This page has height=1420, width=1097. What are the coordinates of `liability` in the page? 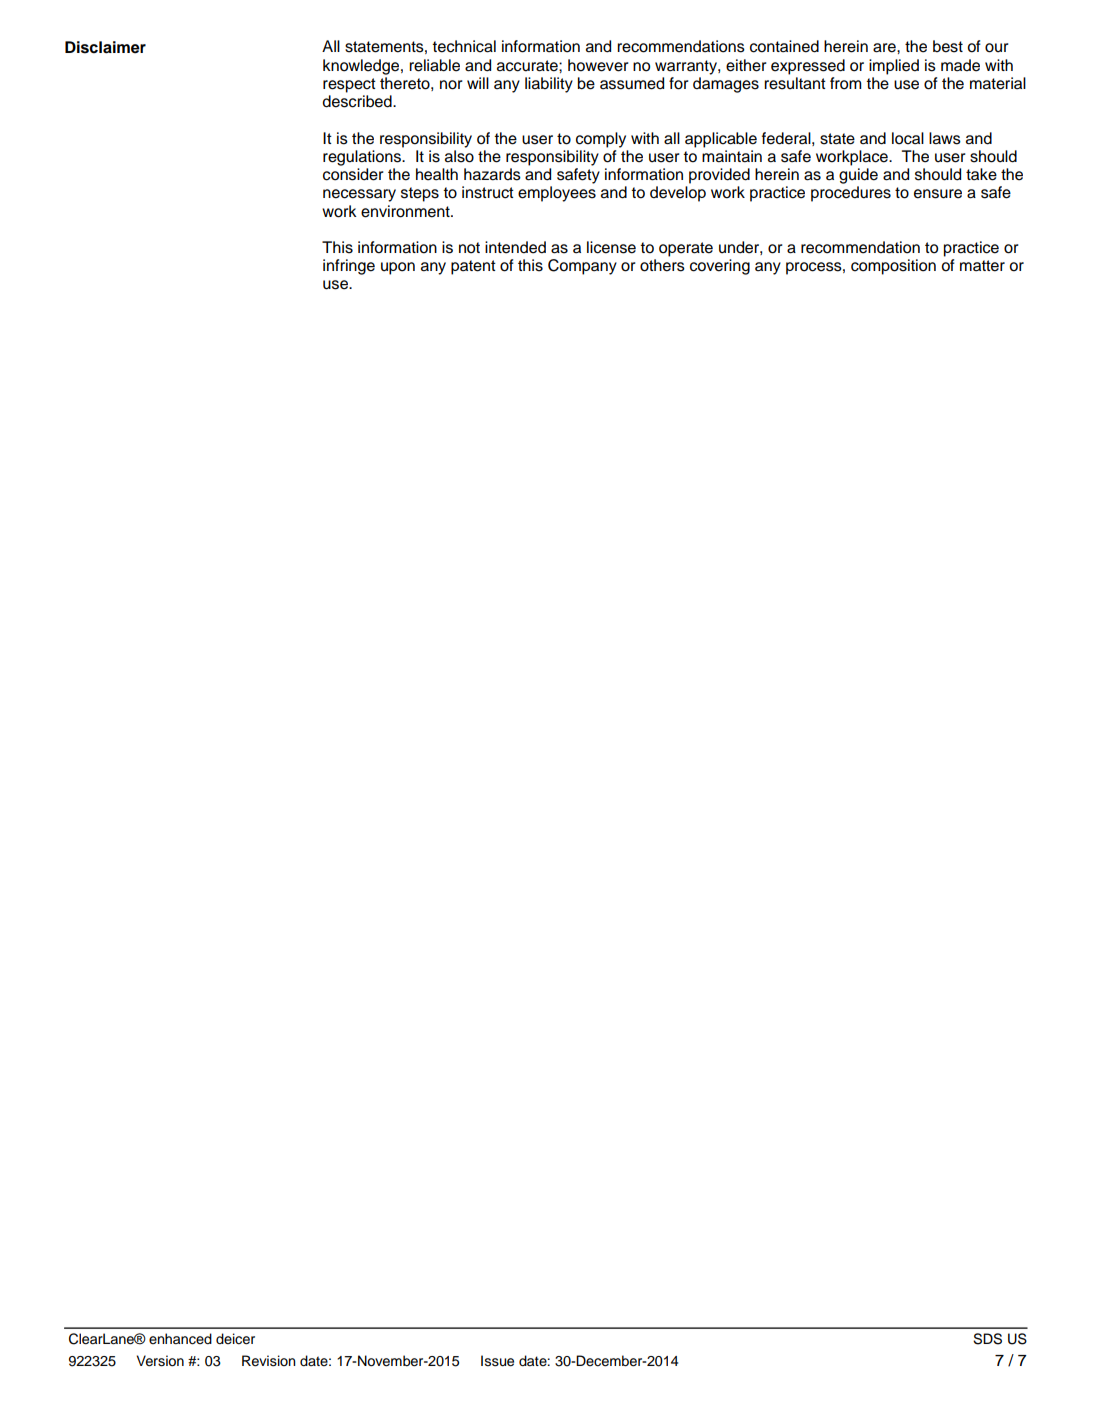 It's located at (549, 85).
